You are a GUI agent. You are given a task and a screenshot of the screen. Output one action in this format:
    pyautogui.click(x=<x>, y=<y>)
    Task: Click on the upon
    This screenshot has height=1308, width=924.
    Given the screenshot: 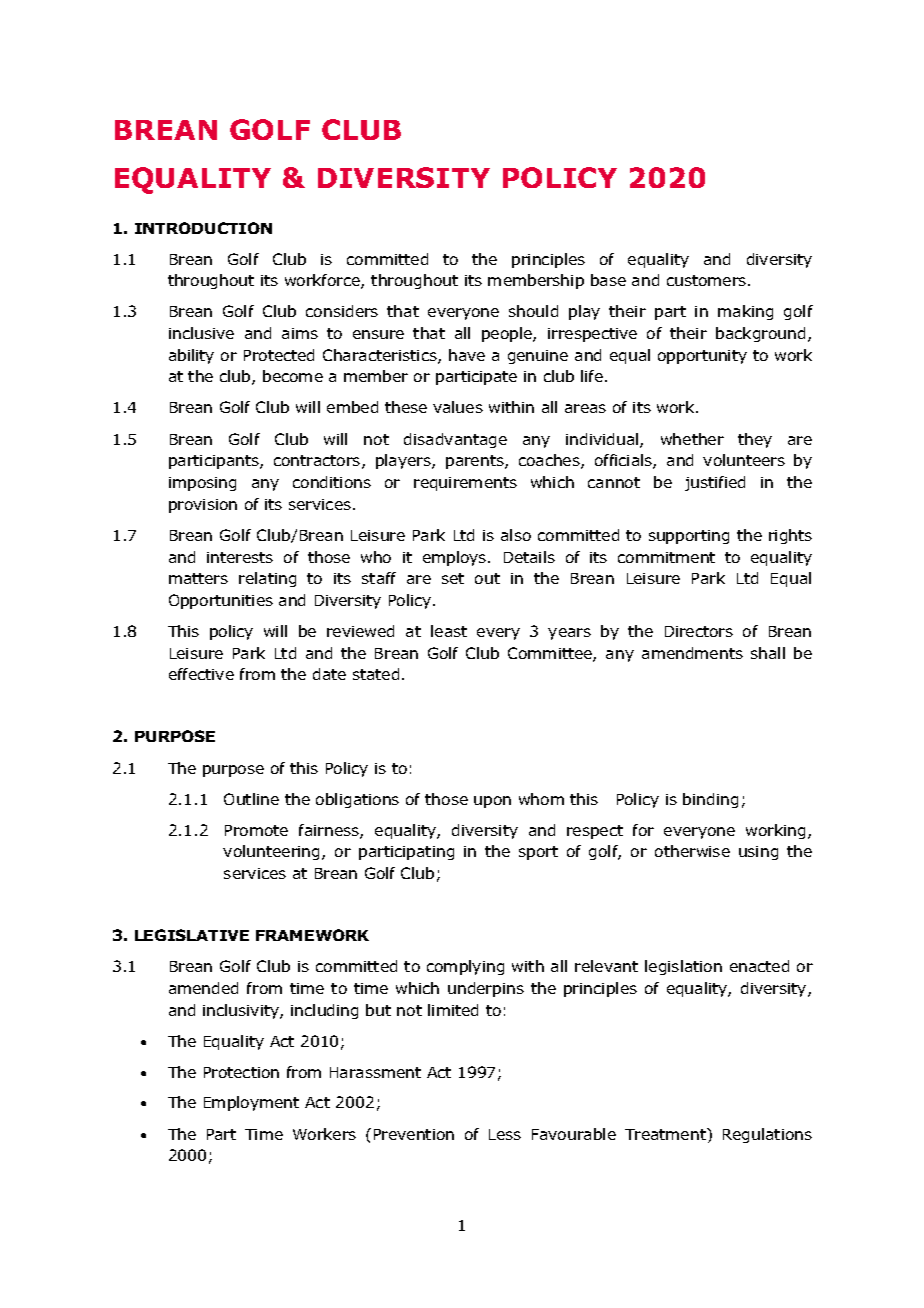 What is the action you would take?
    pyautogui.click(x=492, y=802)
